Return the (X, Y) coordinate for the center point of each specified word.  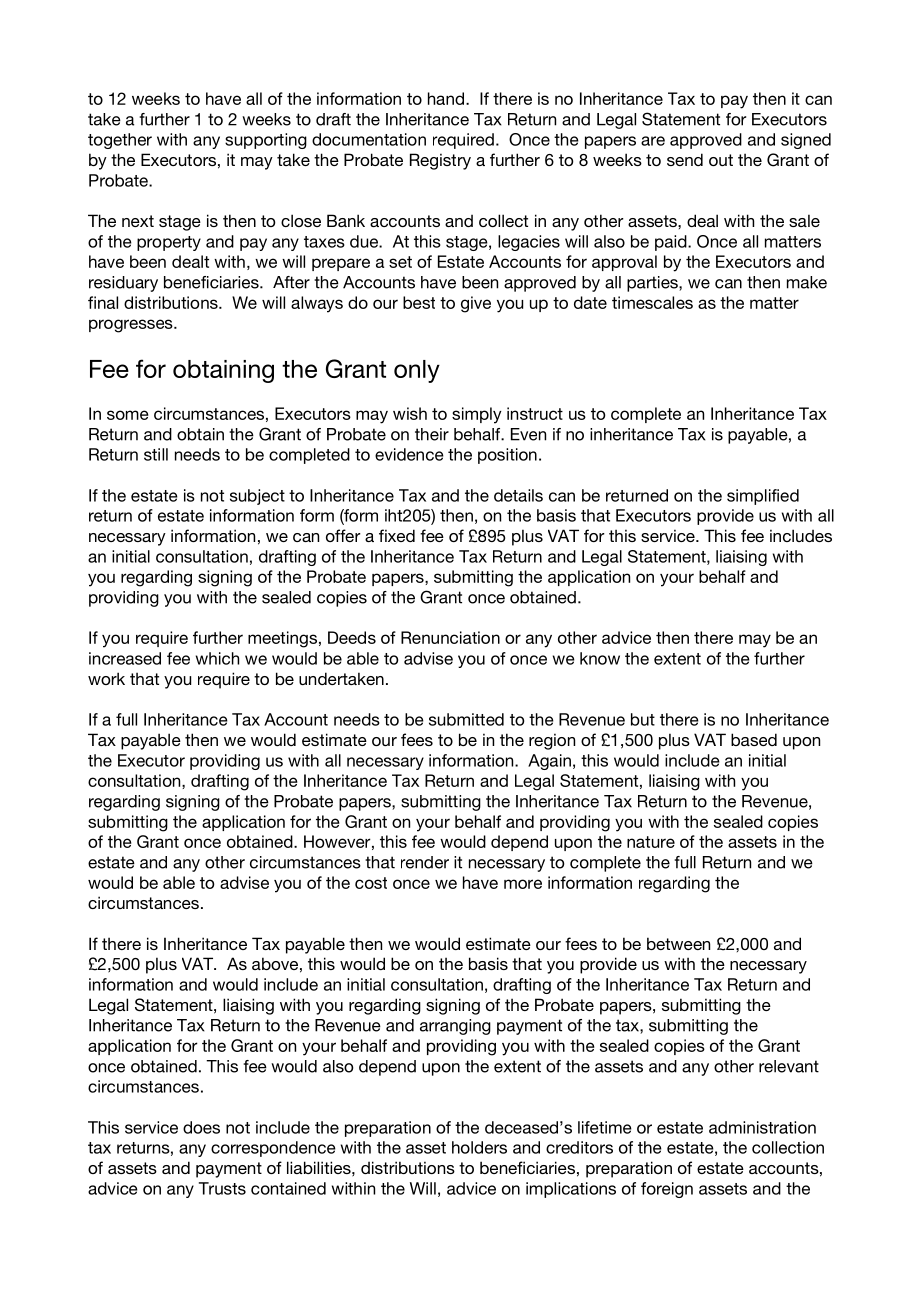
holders (479, 1147)
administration (762, 1127)
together (120, 141)
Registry (440, 161)
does (201, 1127)
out (721, 160)
